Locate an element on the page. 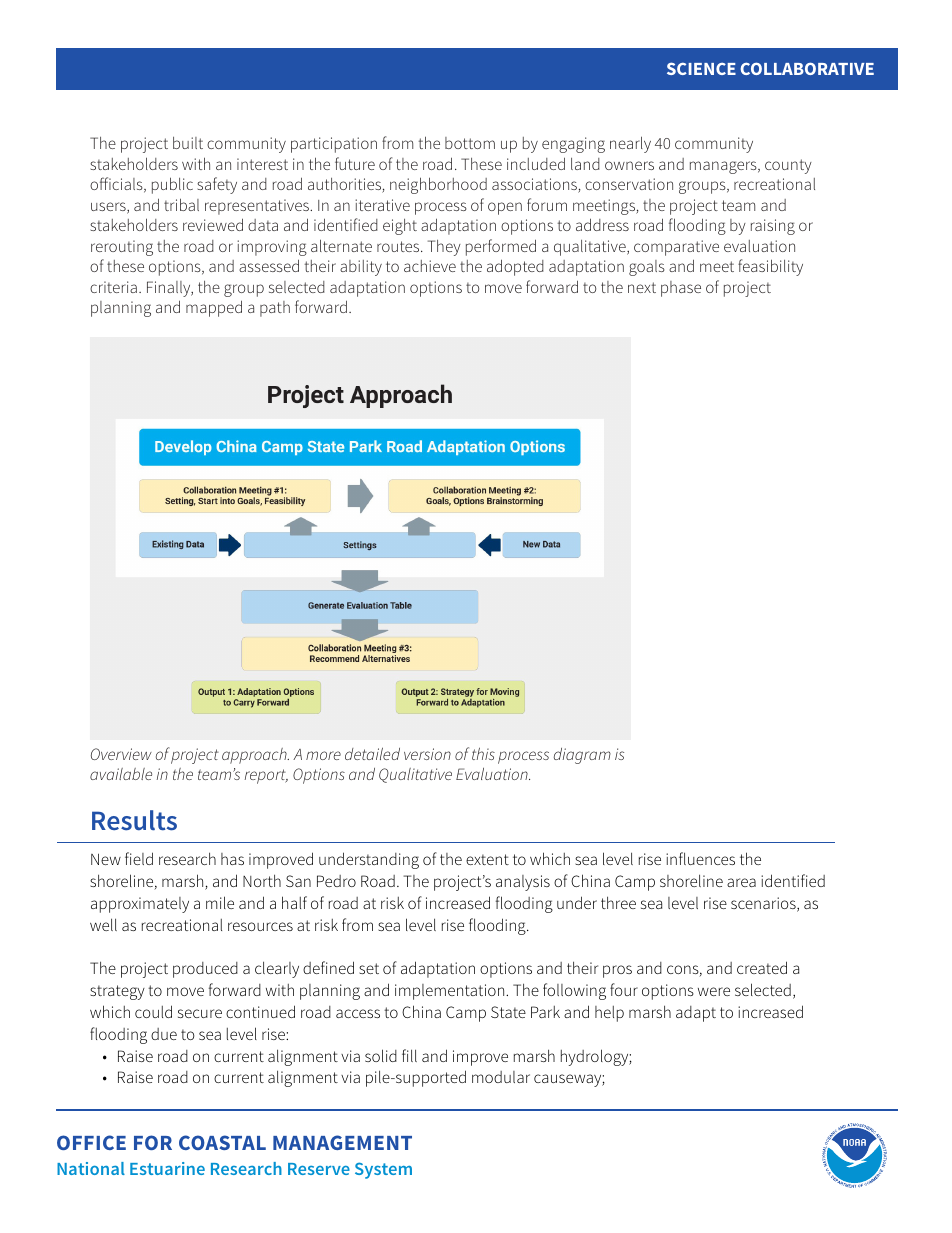 The height and width of the page is (1233, 952). Estuarine is located at coordinates (167, 1168).
